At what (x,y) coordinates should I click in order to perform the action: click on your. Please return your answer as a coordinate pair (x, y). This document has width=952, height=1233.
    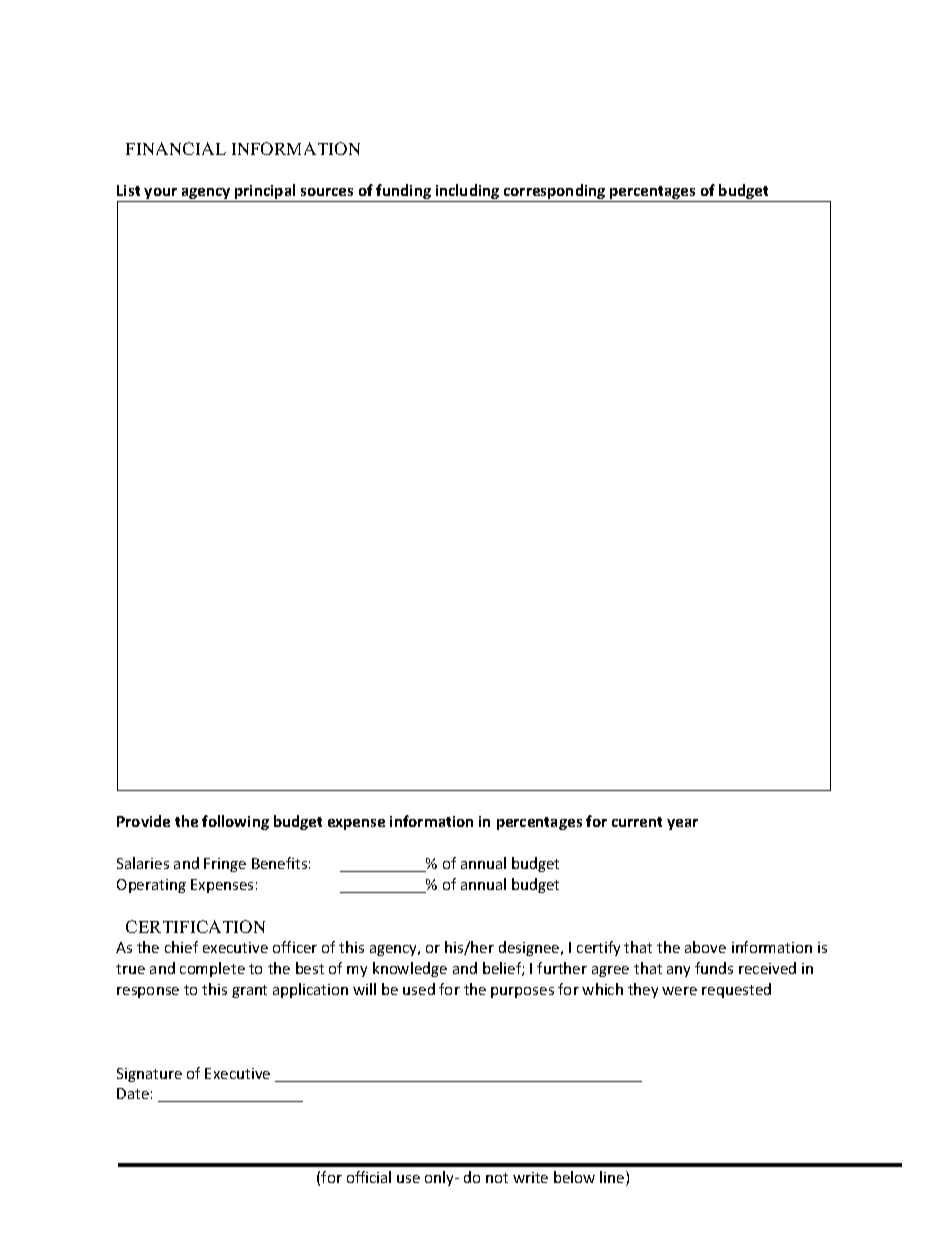
    Looking at the image, I should click on (161, 195).
